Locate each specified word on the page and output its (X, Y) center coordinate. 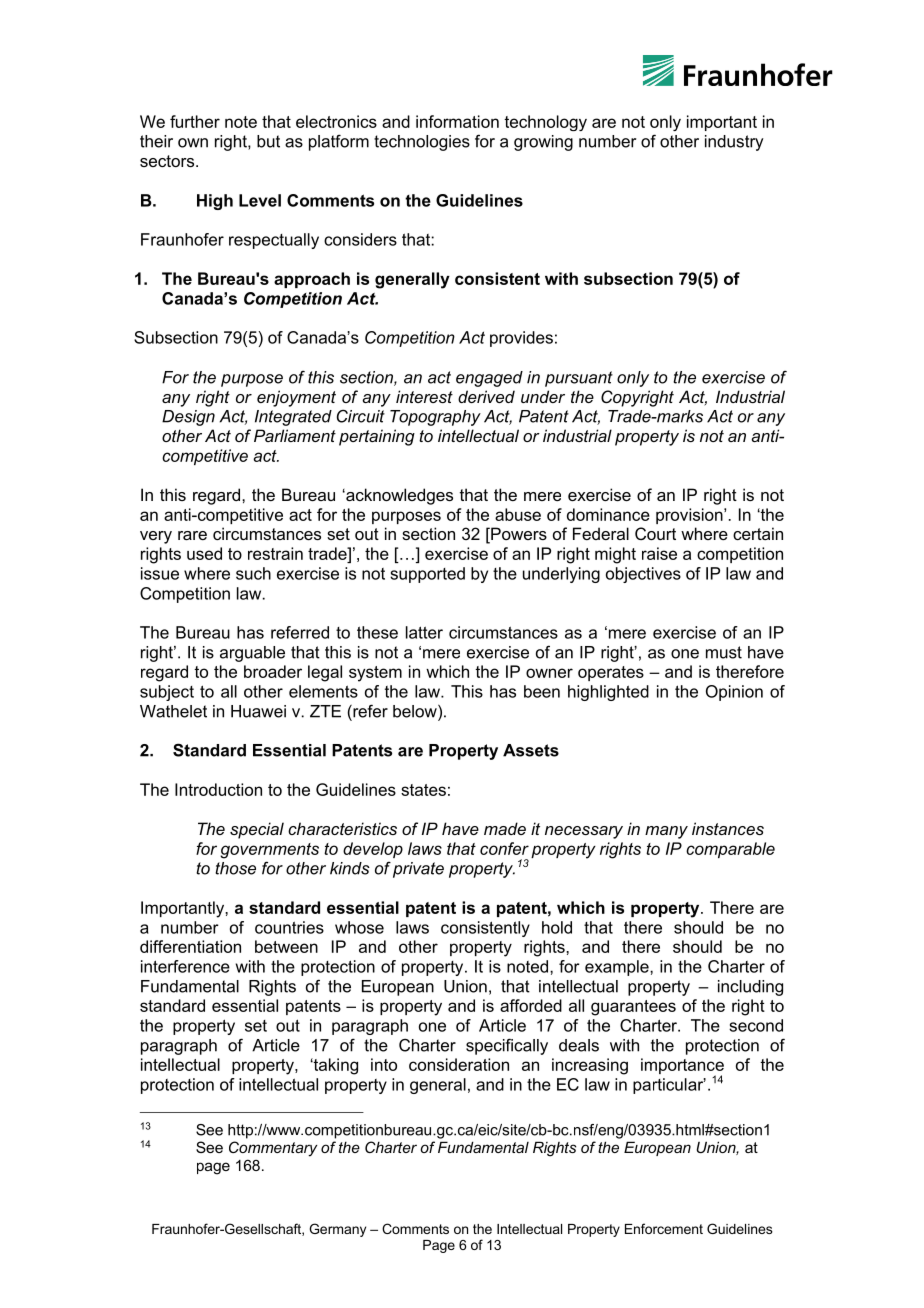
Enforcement (664, 1228)
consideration (459, 1064)
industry (734, 143)
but (268, 141)
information (457, 121)
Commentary (273, 1149)
